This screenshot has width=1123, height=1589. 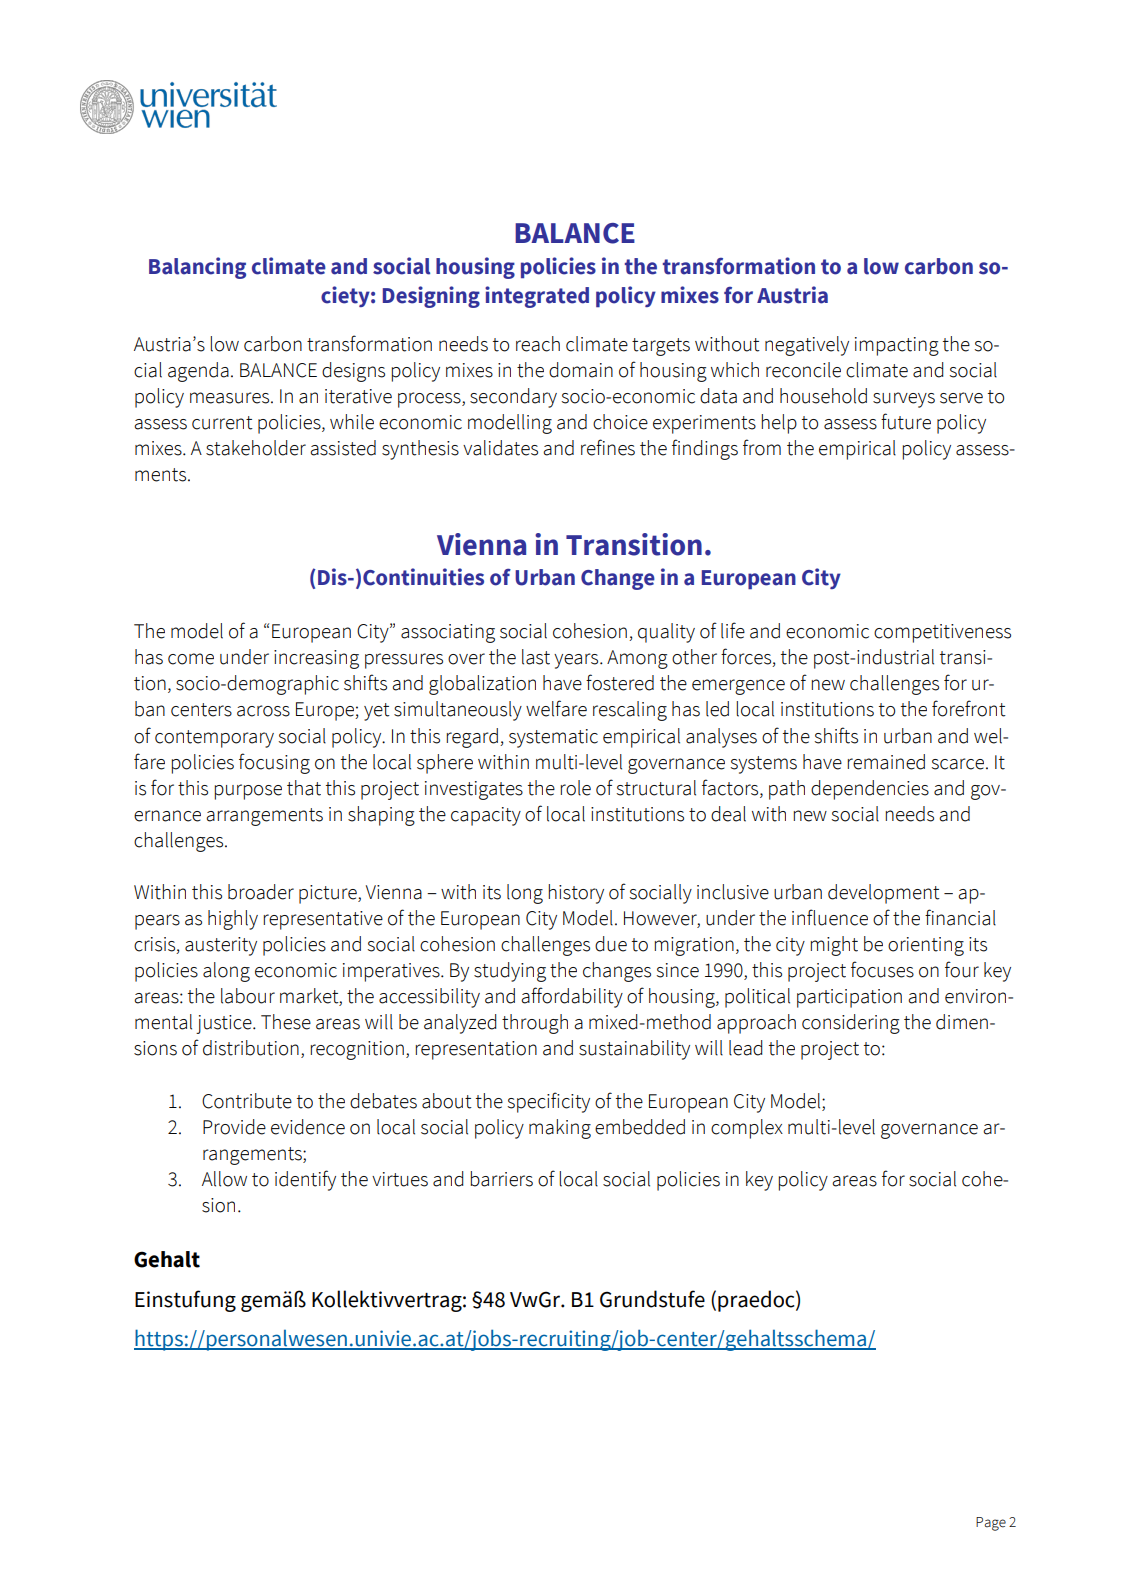 What do you see at coordinates (261, 892) in the screenshot?
I see `broader` at bounding box center [261, 892].
